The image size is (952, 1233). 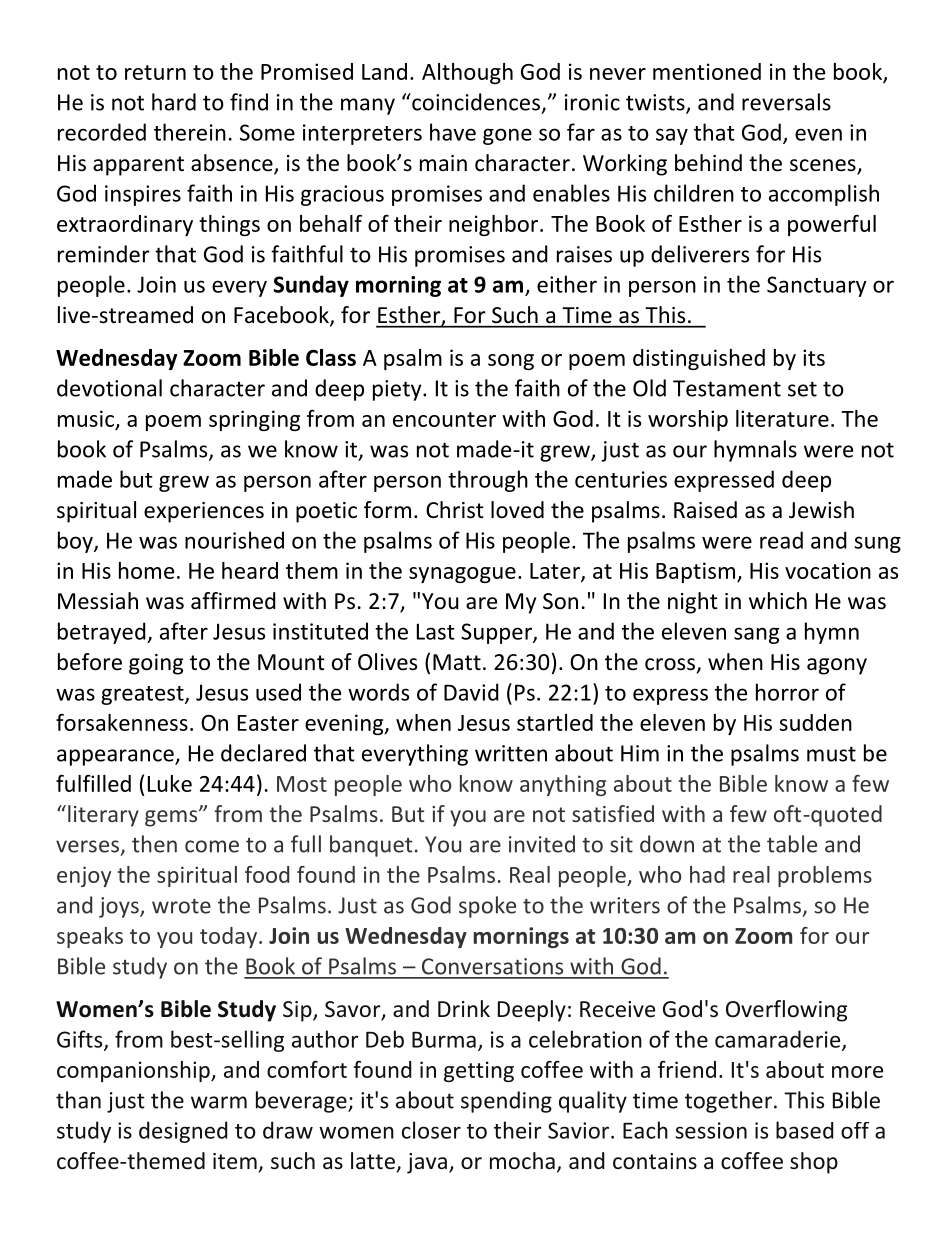 I want to click on problems, so click(x=825, y=876).
